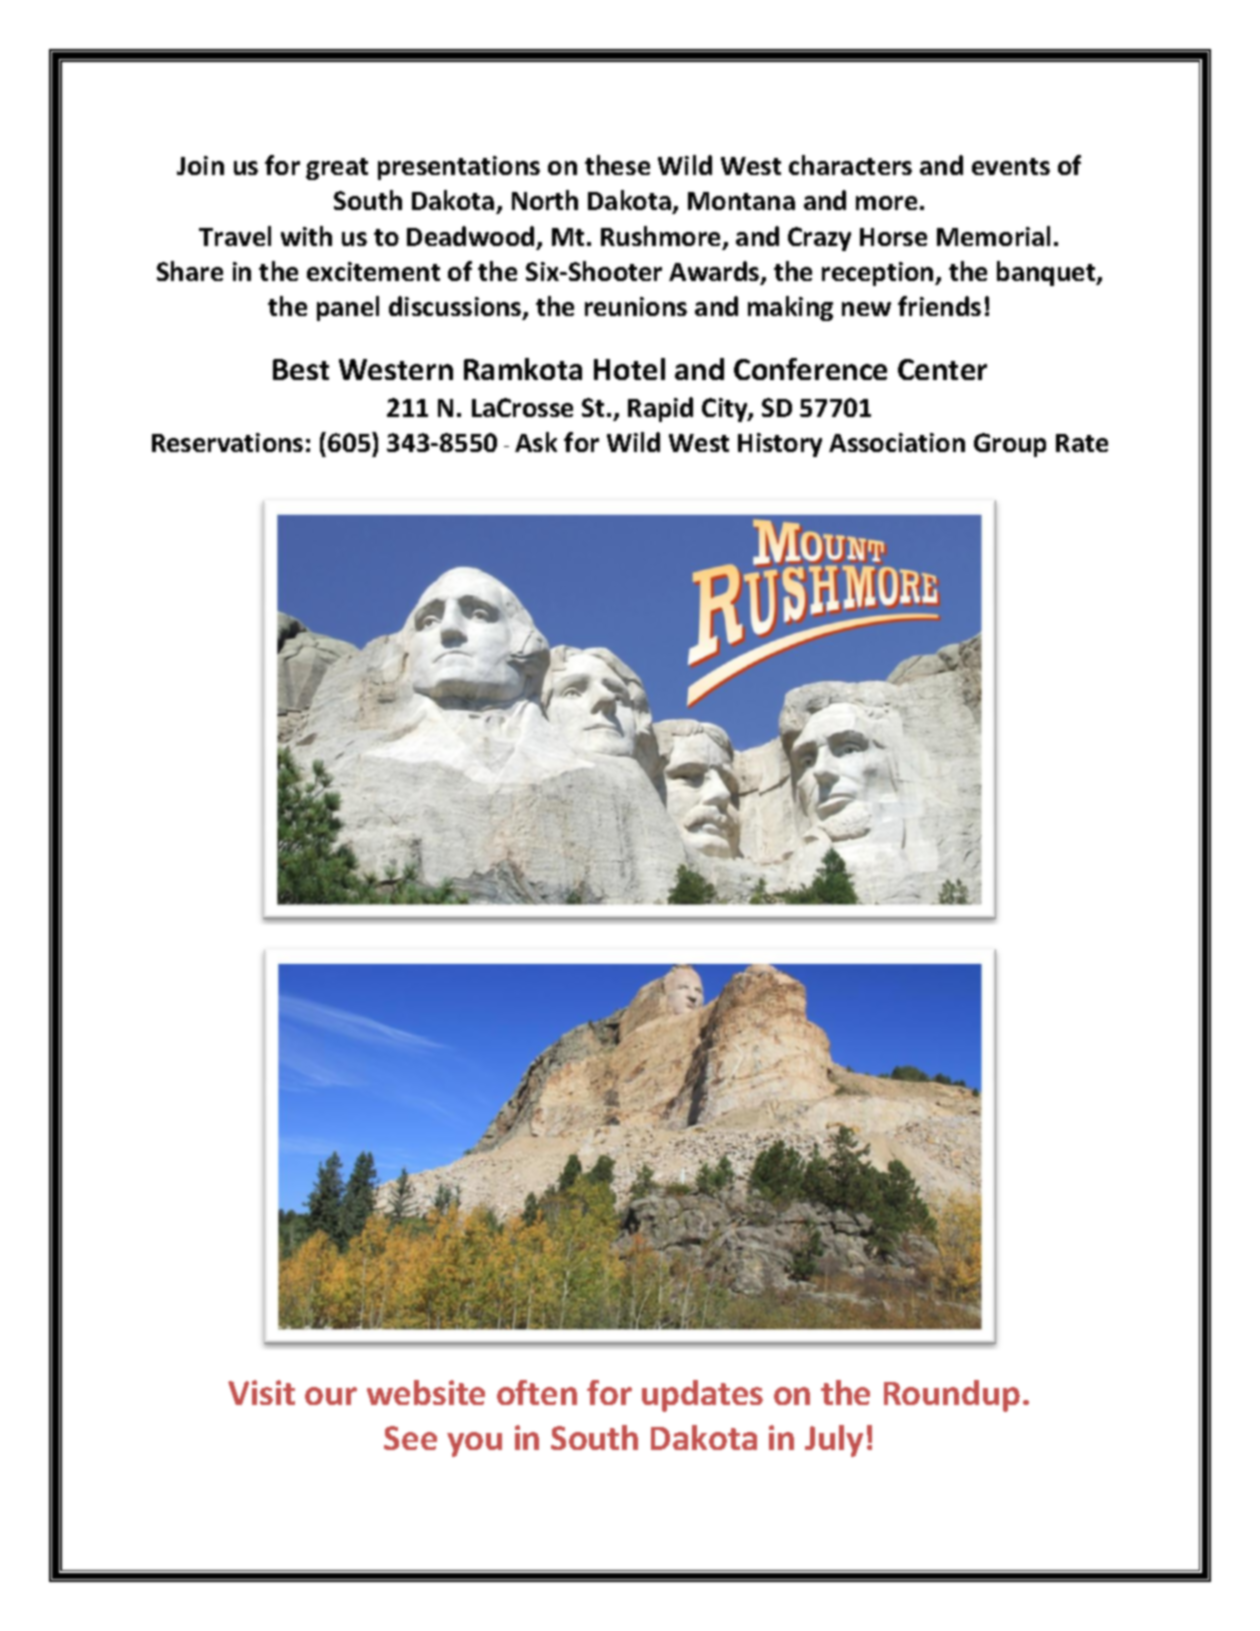 The width and height of the screenshot is (1260, 1631). I want to click on July, so click(834, 1441).
